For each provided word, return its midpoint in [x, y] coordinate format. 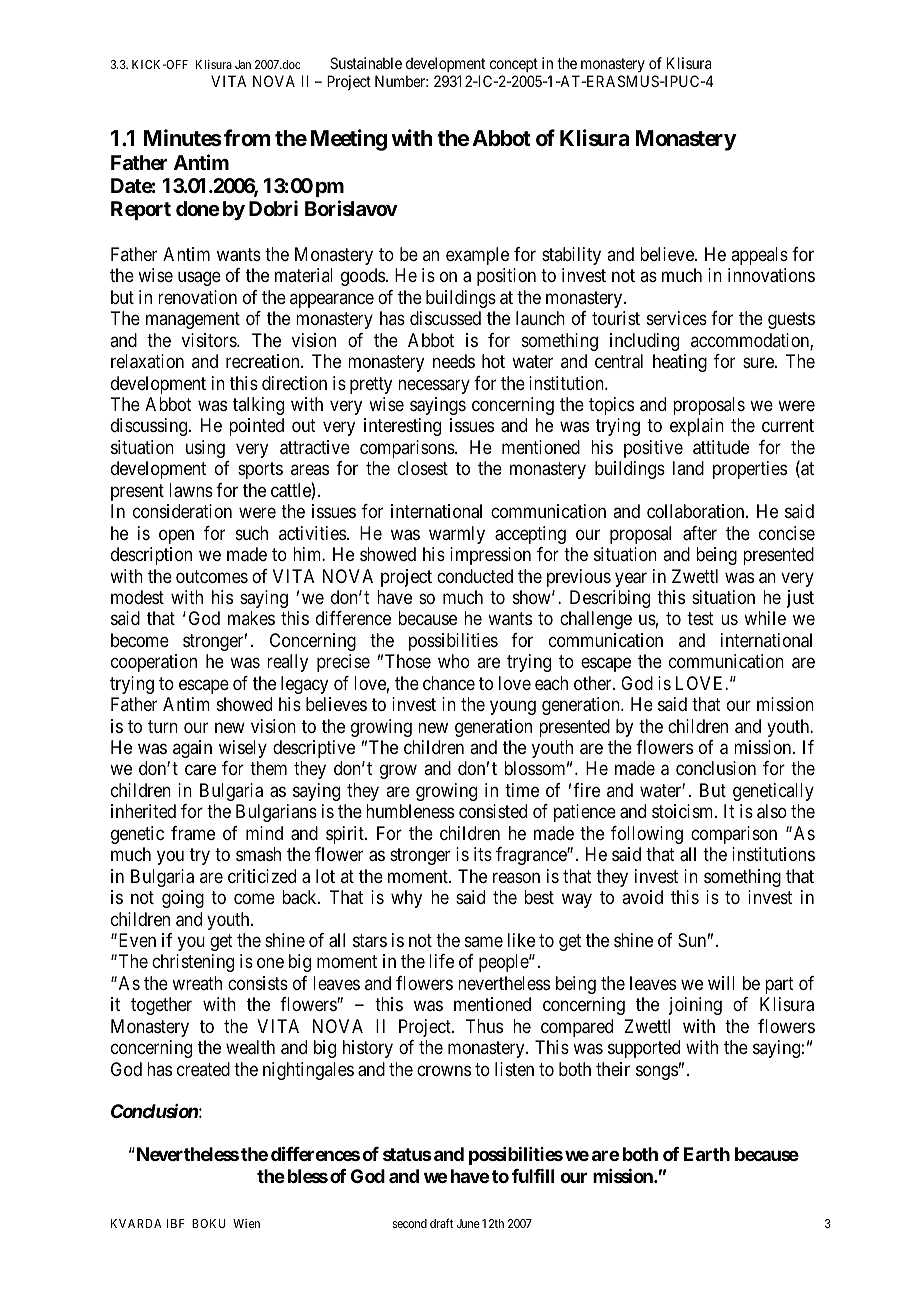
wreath [197, 983]
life [441, 961]
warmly [457, 535]
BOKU [209, 1223]
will [721, 983]
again [192, 749]
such [252, 533]
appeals [759, 256]
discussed [445, 318]
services [677, 318]
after [700, 533]
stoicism [684, 811]
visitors [210, 340]
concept [514, 65]
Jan [243, 64]
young [513, 708]
